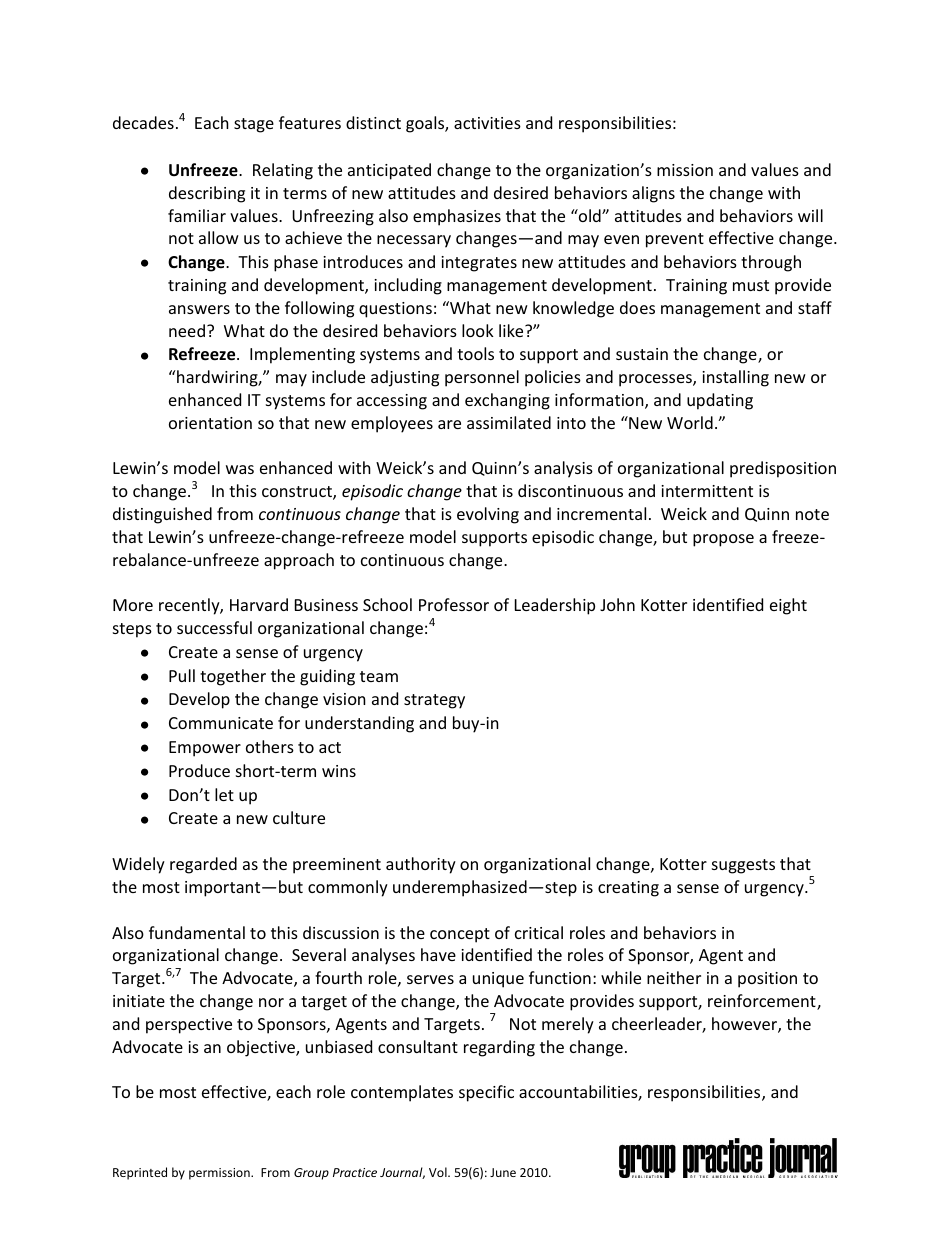  I want to click on successful, so click(214, 627).
